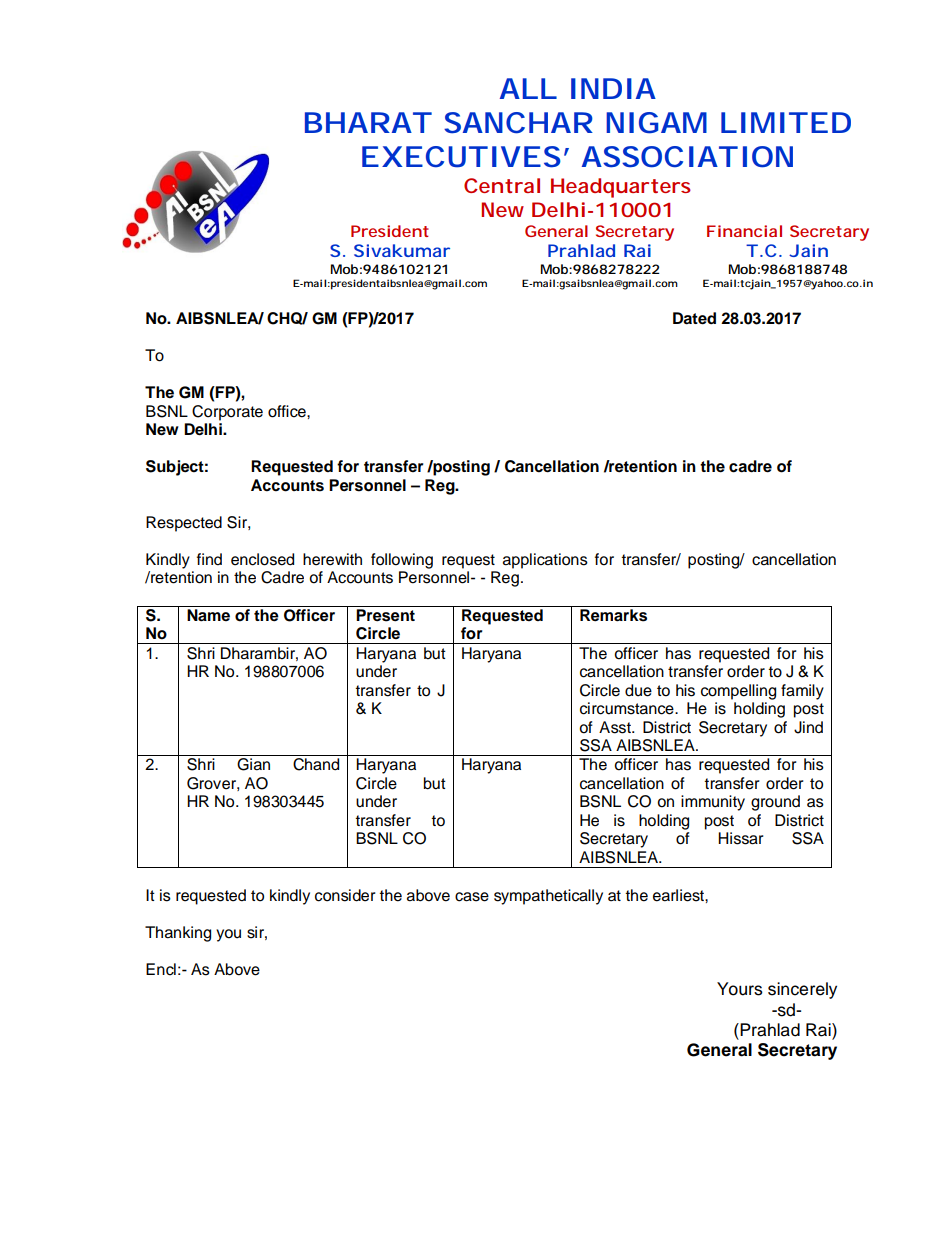  Describe the element at coordinates (368, 122) in the screenshot. I see `BHARAT` at that location.
